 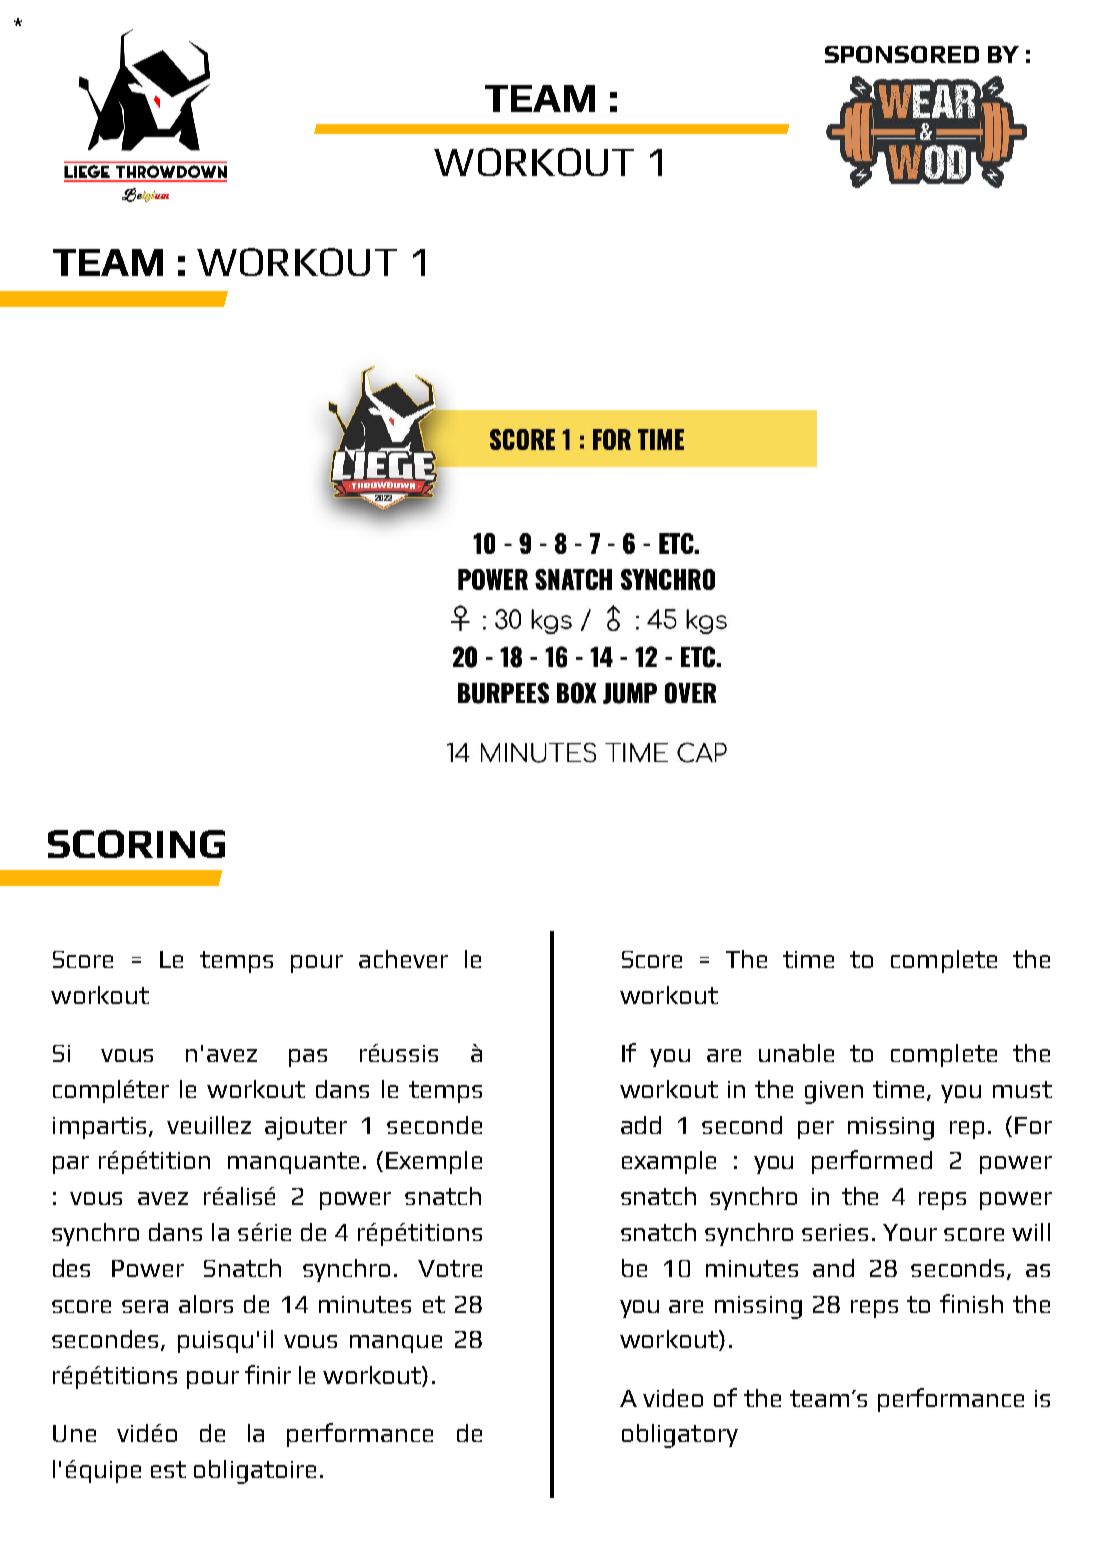 What do you see at coordinates (641, 1125) in the screenshot?
I see `add` at bounding box center [641, 1125].
